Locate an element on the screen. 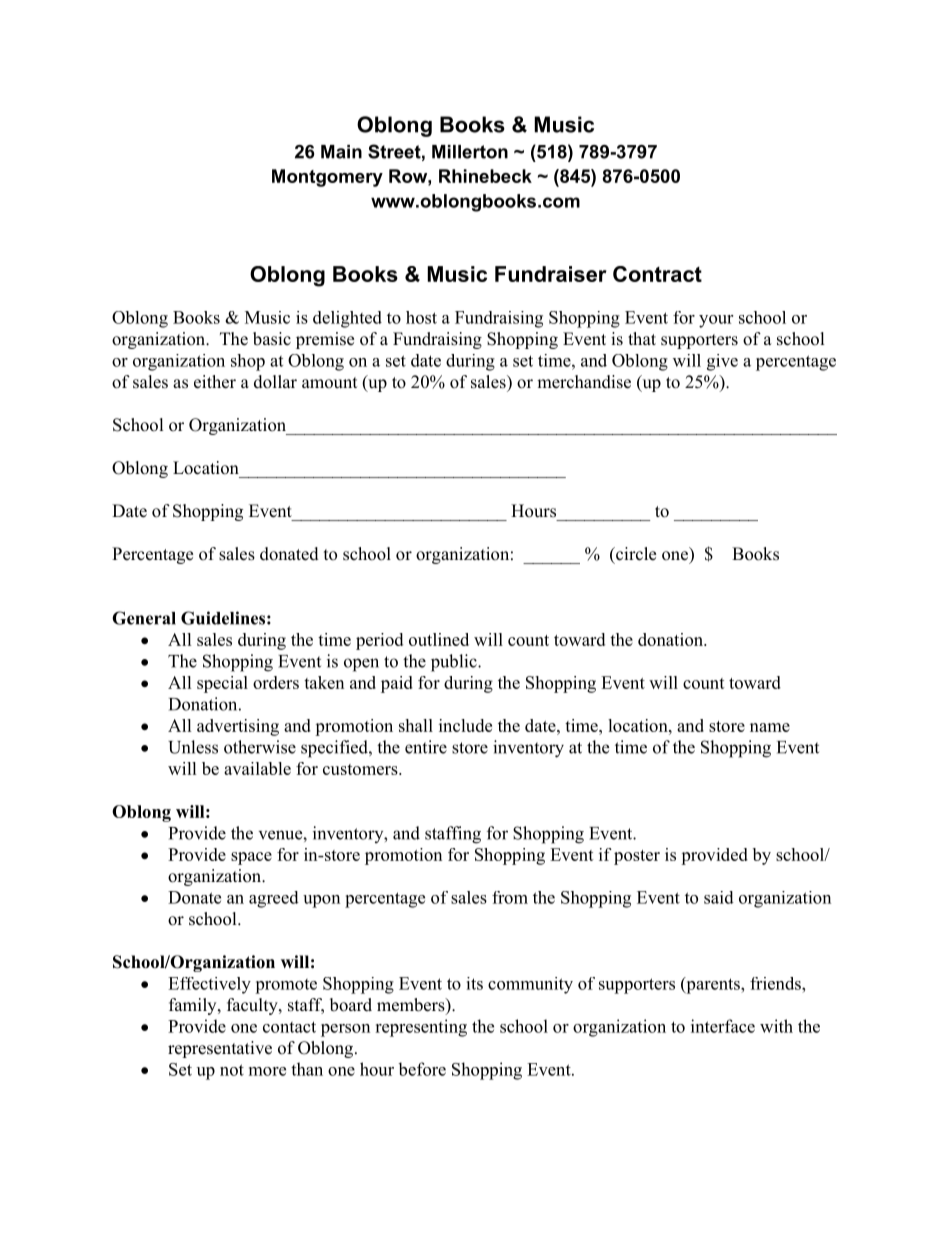  representative is located at coordinates (220, 1049).
